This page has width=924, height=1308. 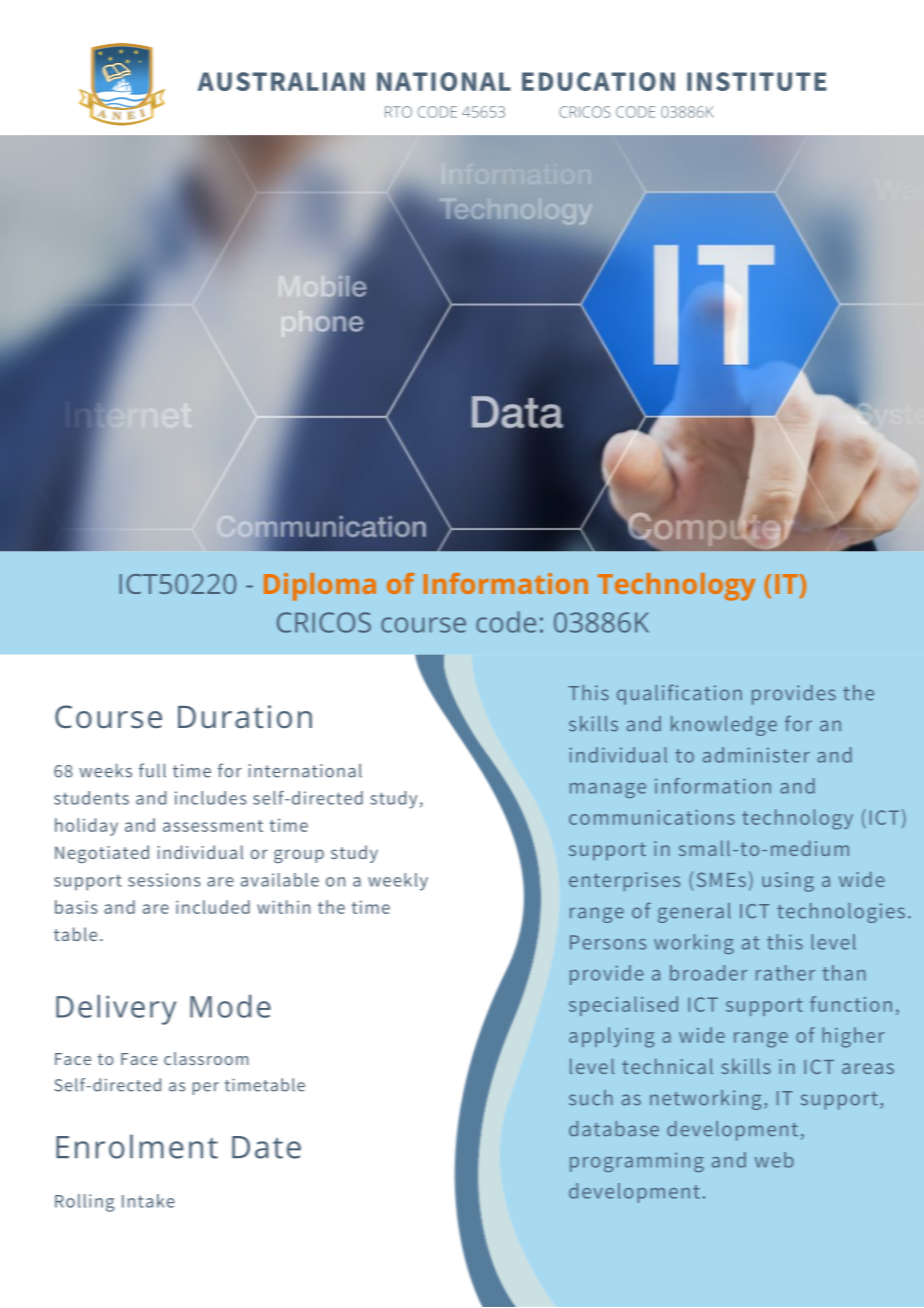 What do you see at coordinates (724, 726) in the page?
I see `knowledge` at bounding box center [724, 726].
